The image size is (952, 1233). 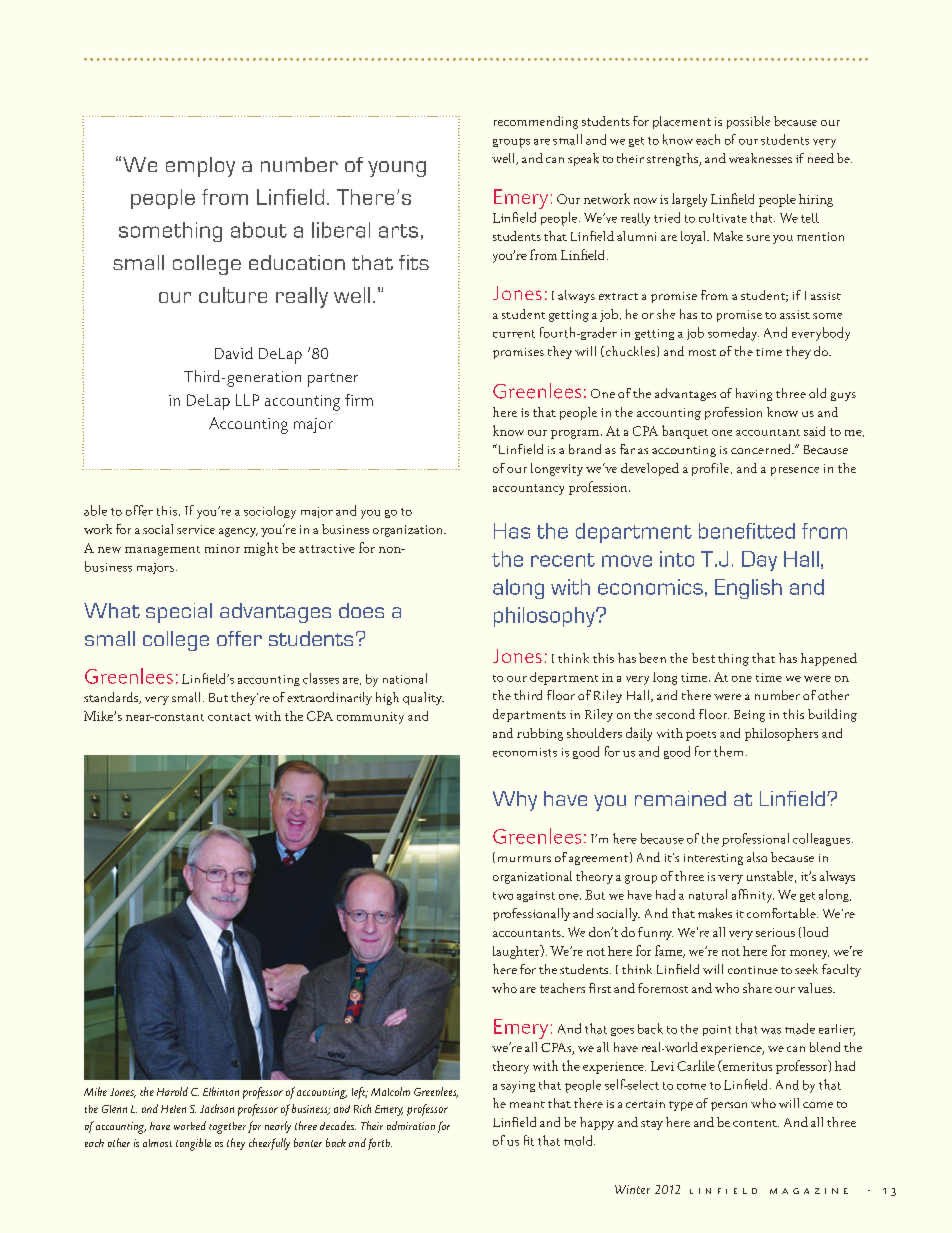 What do you see at coordinates (405, 678) in the screenshot?
I see `national` at bounding box center [405, 678].
